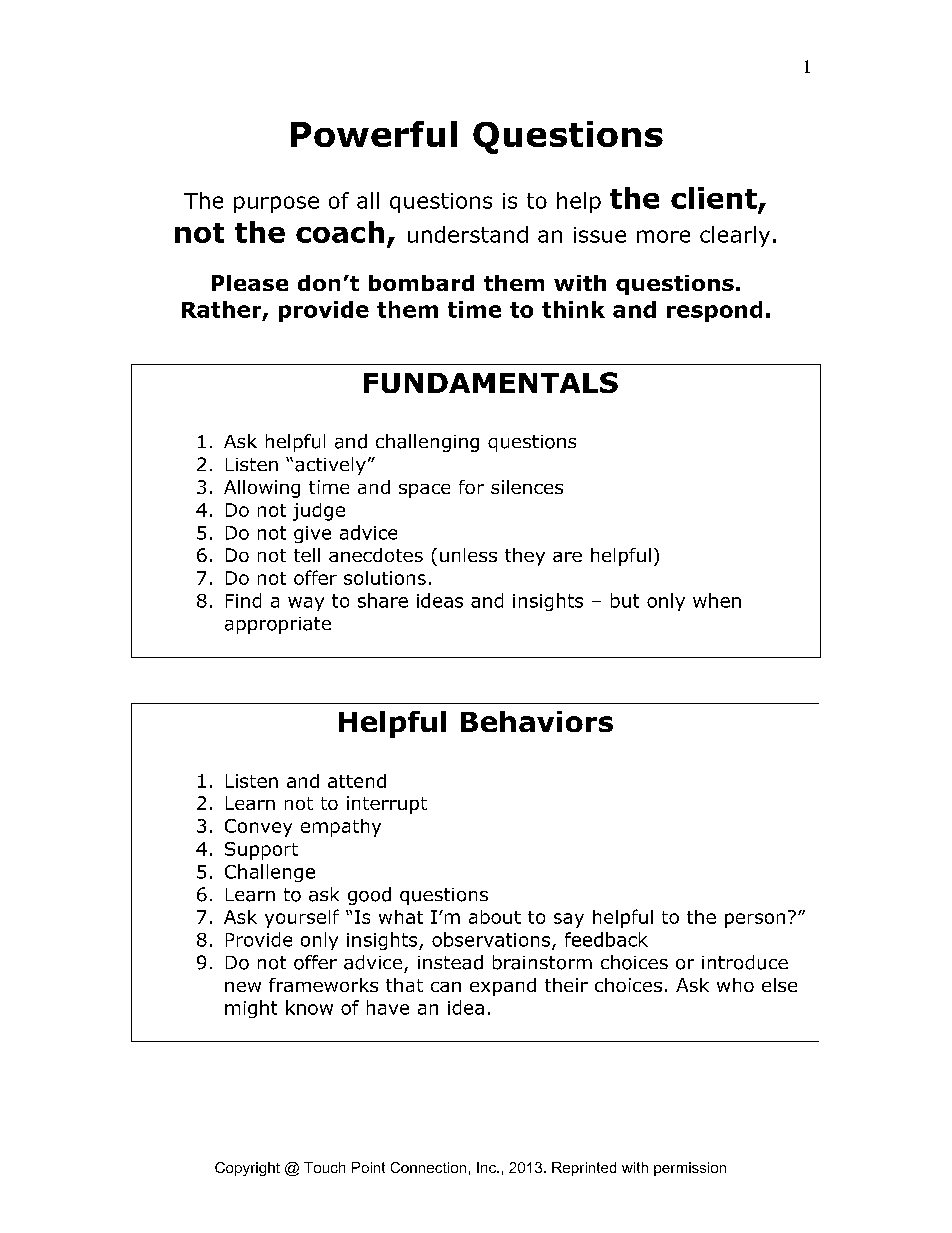 The width and height of the screenshot is (952, 1233). Describe the element at coordinates (324, 1167) in the screenshot. I see `Touch` at that location.
